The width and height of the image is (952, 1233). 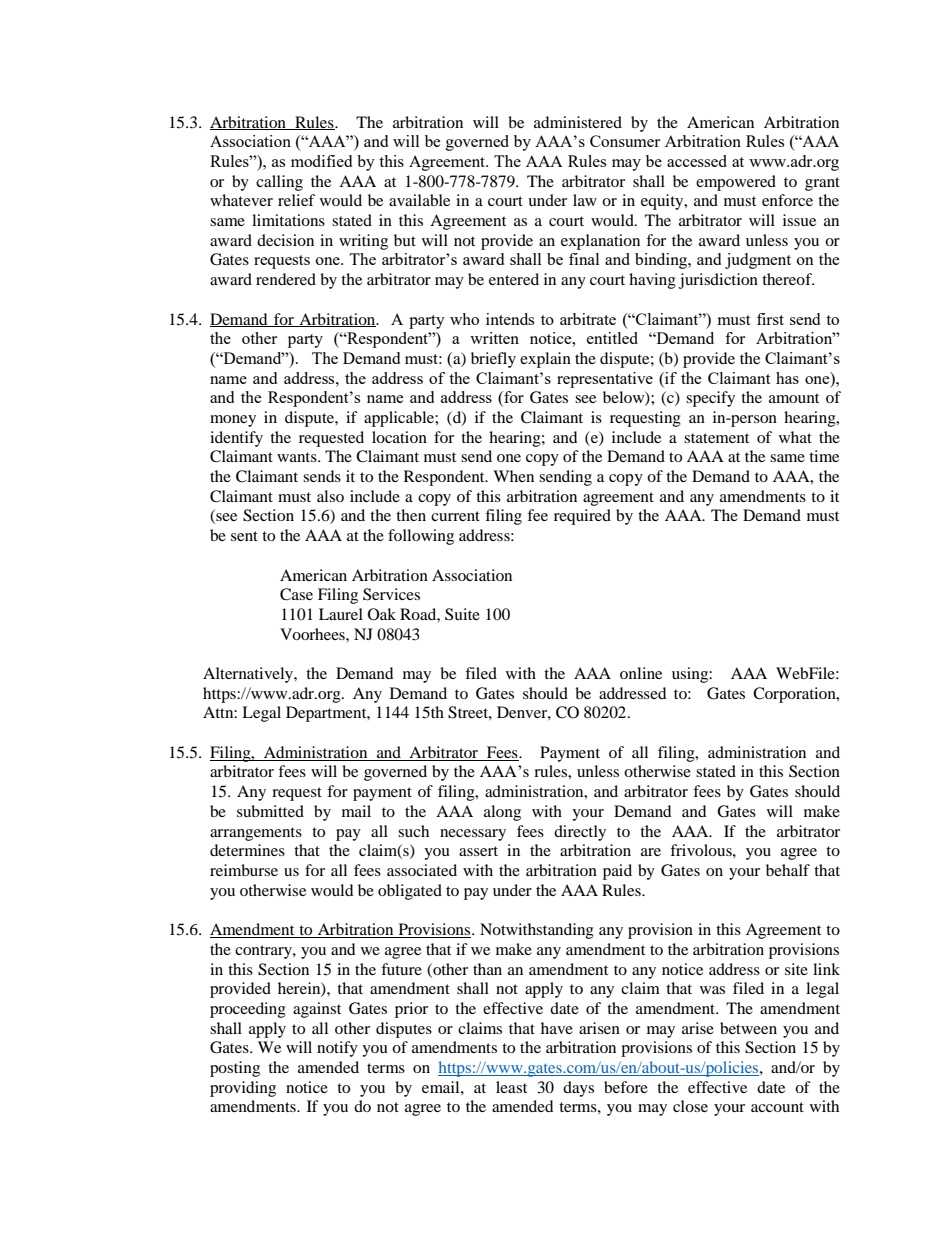 What do you see at coordinates (788, 870) in the image?
I see `behalf` at bounding box center [788, 870].
